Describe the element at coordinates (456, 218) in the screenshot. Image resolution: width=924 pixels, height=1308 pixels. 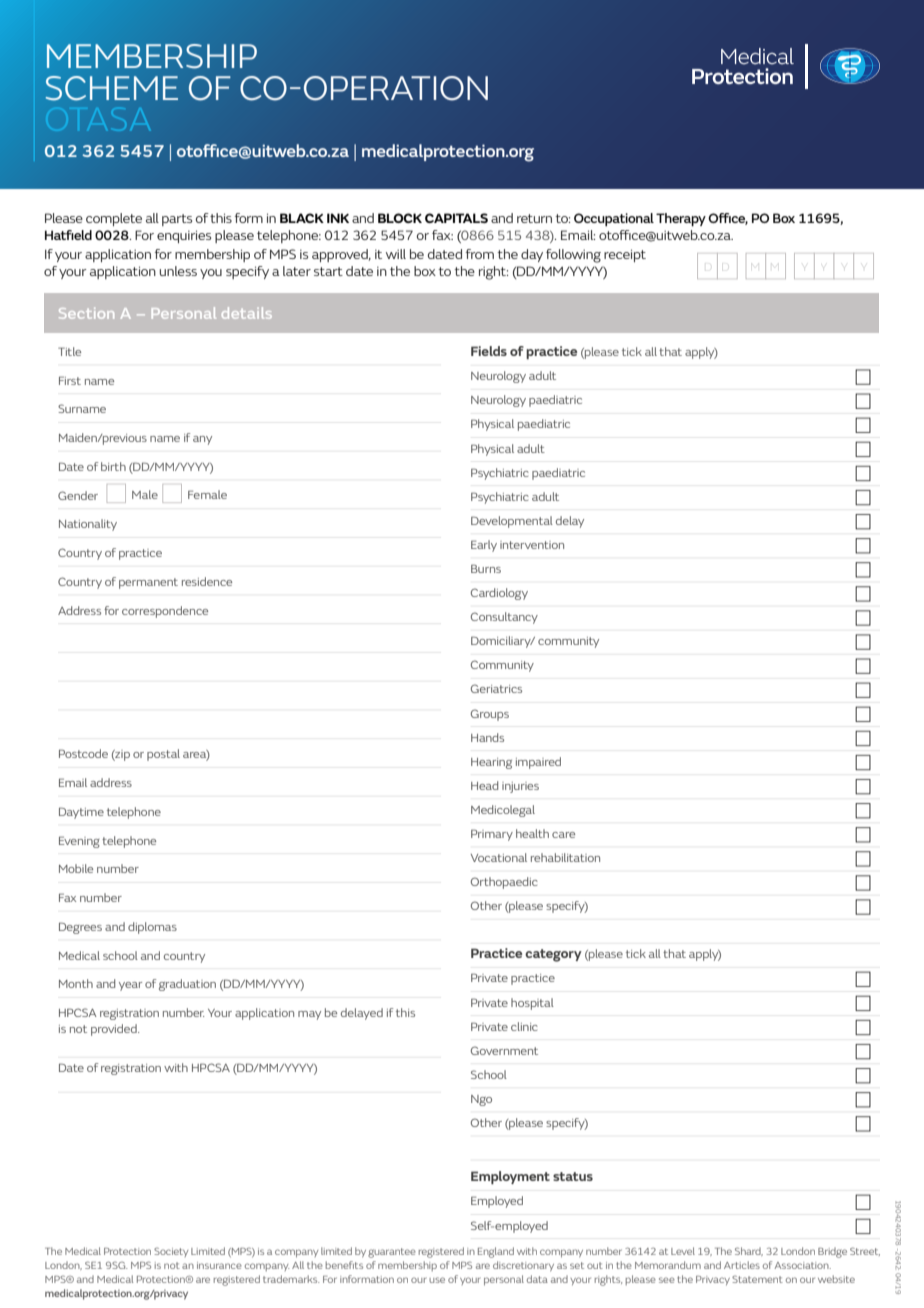
I see `CAPITALS` at that location.
